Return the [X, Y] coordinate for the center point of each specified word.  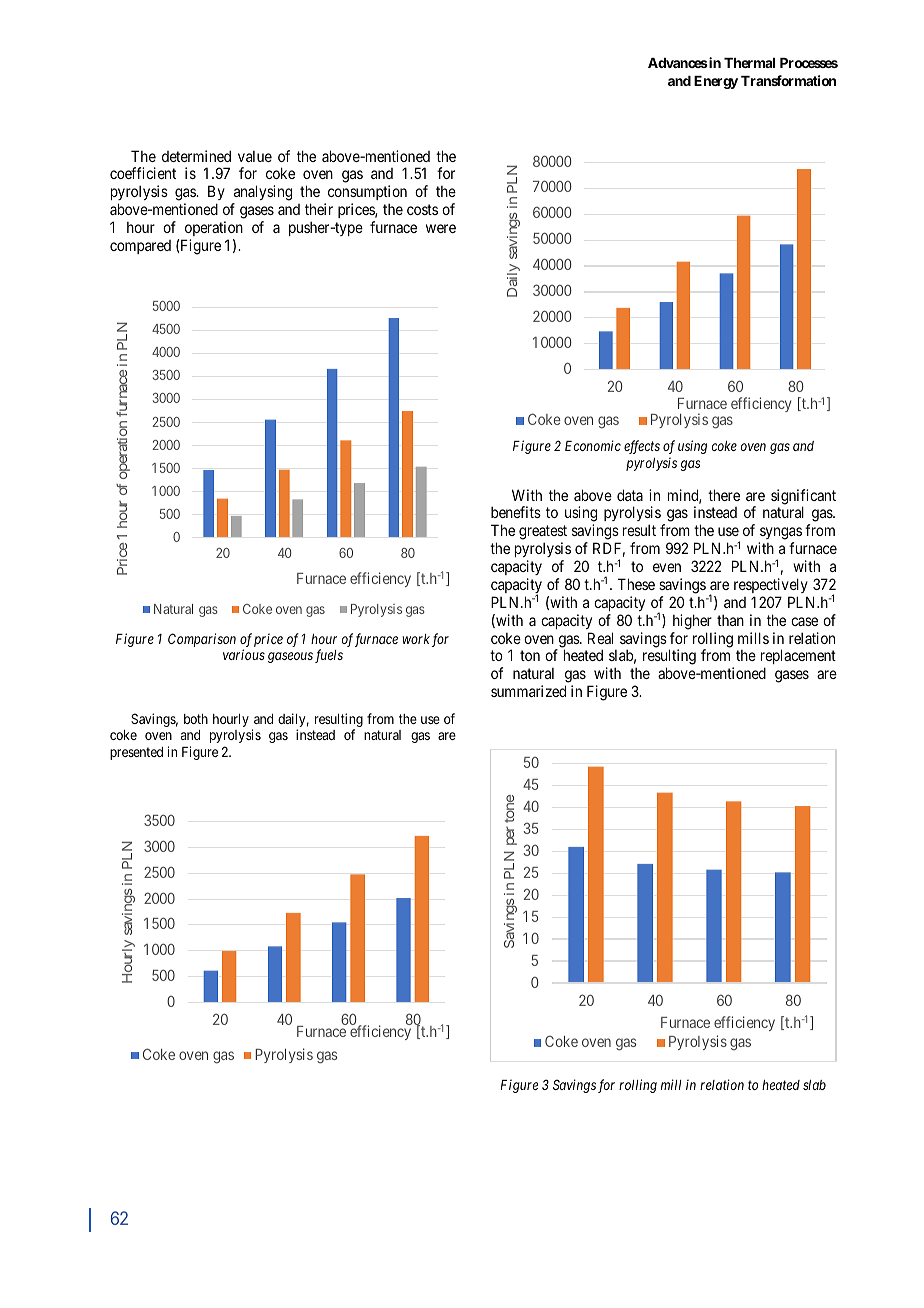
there [724, 495]
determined [196, 156]
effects [642, 447]
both [196, 719]
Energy [716, 82]
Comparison [202, 640]
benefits [516, 512]
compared [140, 247]
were [441, 228]
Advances [678, 63]
